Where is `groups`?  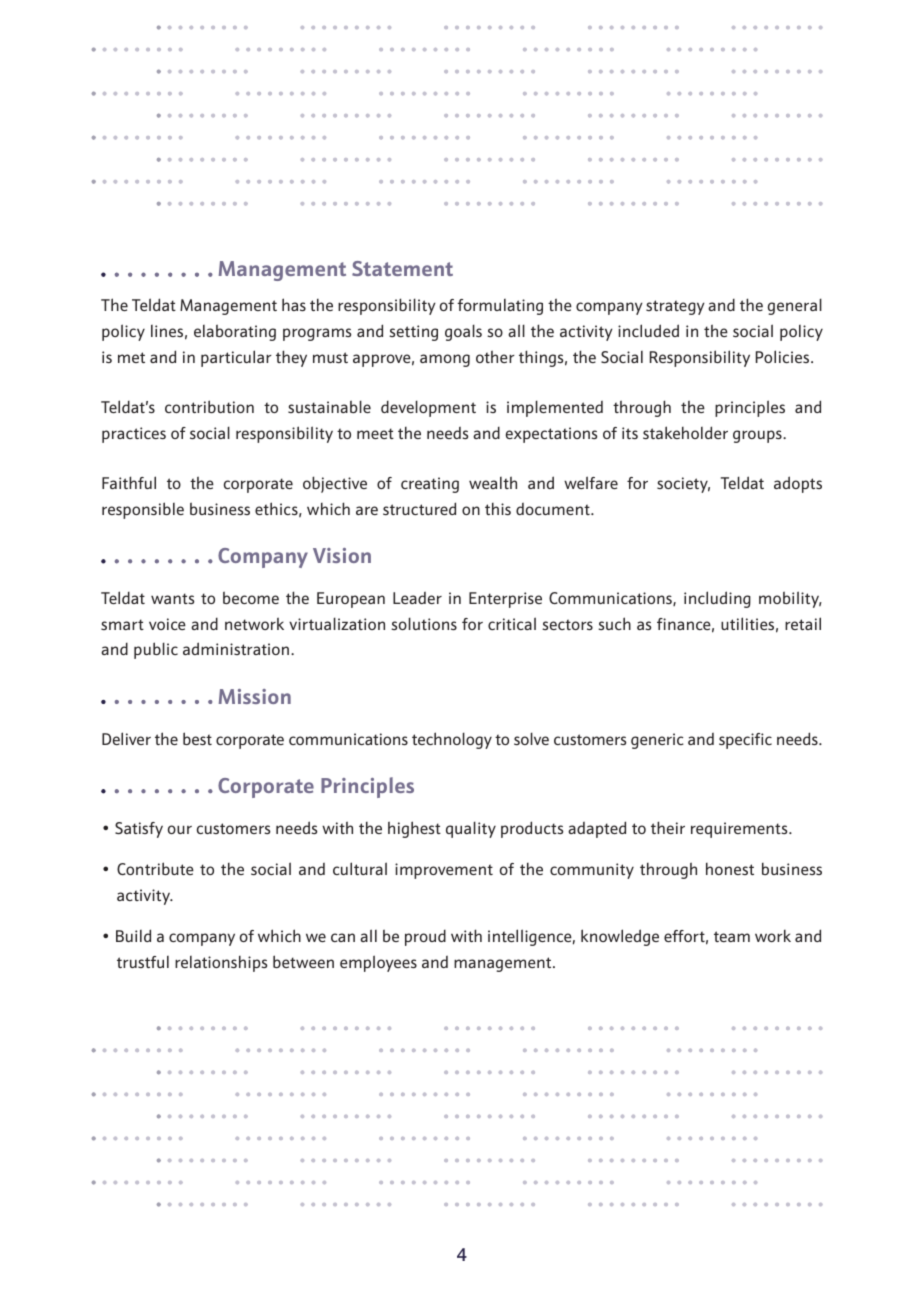
groups is located at coordinates (758, 436).
